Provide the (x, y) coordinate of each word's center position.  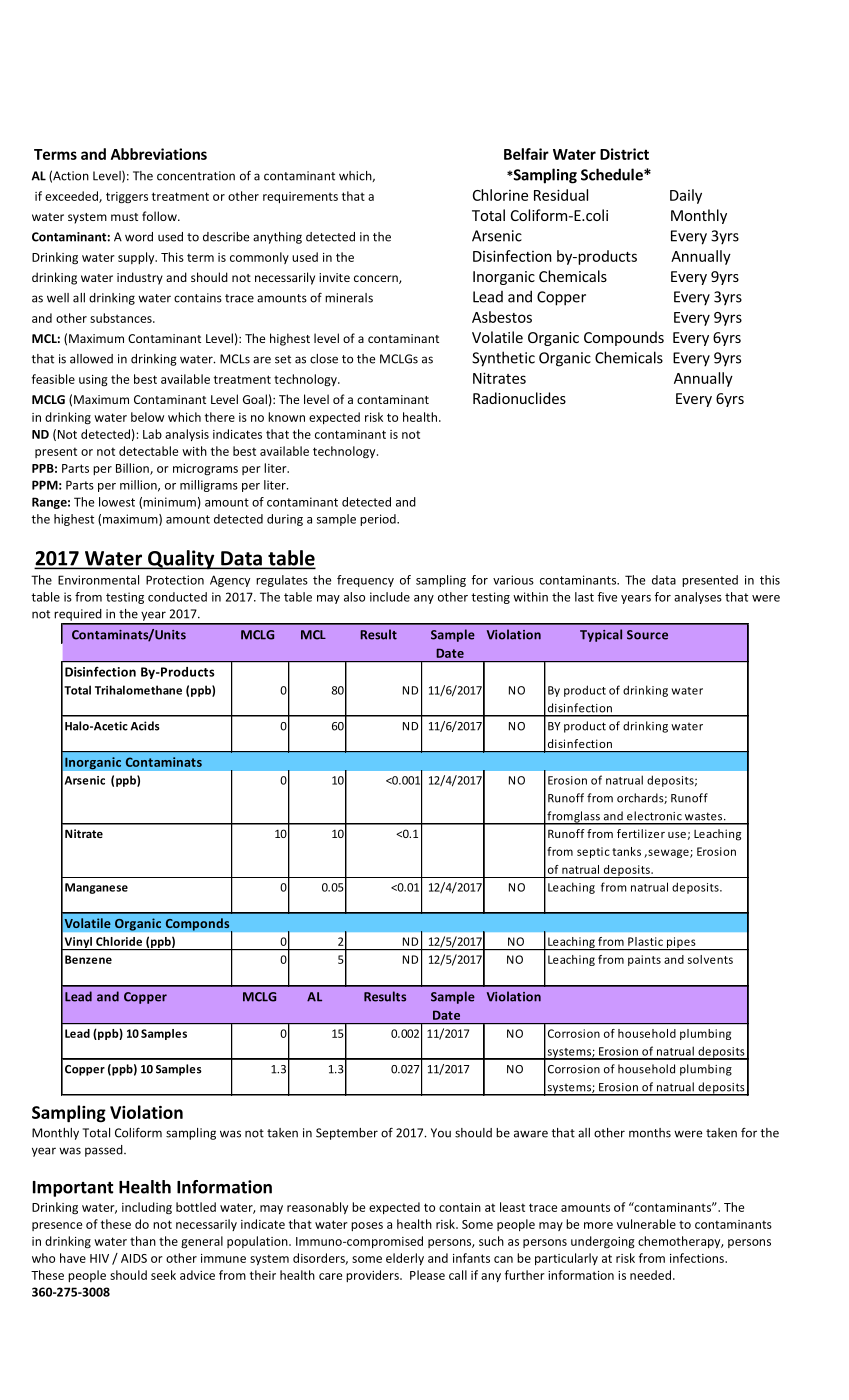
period (379, 520)
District (624, 154)
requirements (300, 197)
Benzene (88, 959)
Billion (133, 469)
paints (644, 960)
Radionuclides (519, 398)
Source (647, 635)
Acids (145, 726)
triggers (127, 198)
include (390, 597)
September (347, 1134)
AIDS (134, 1258)
